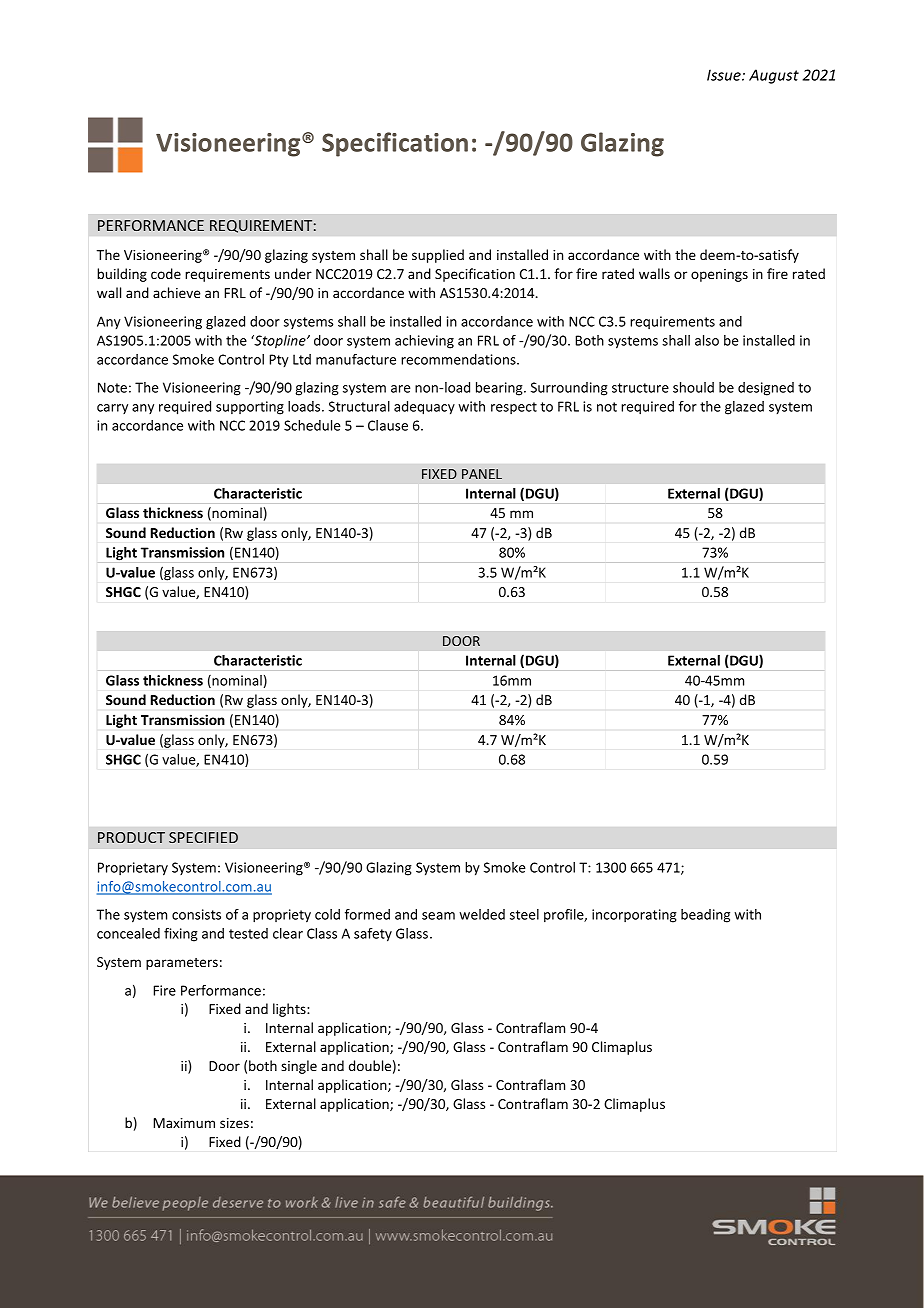  Describe the element at coordinates (725, 75) in the screenshot. I see `Issue` at that location.
